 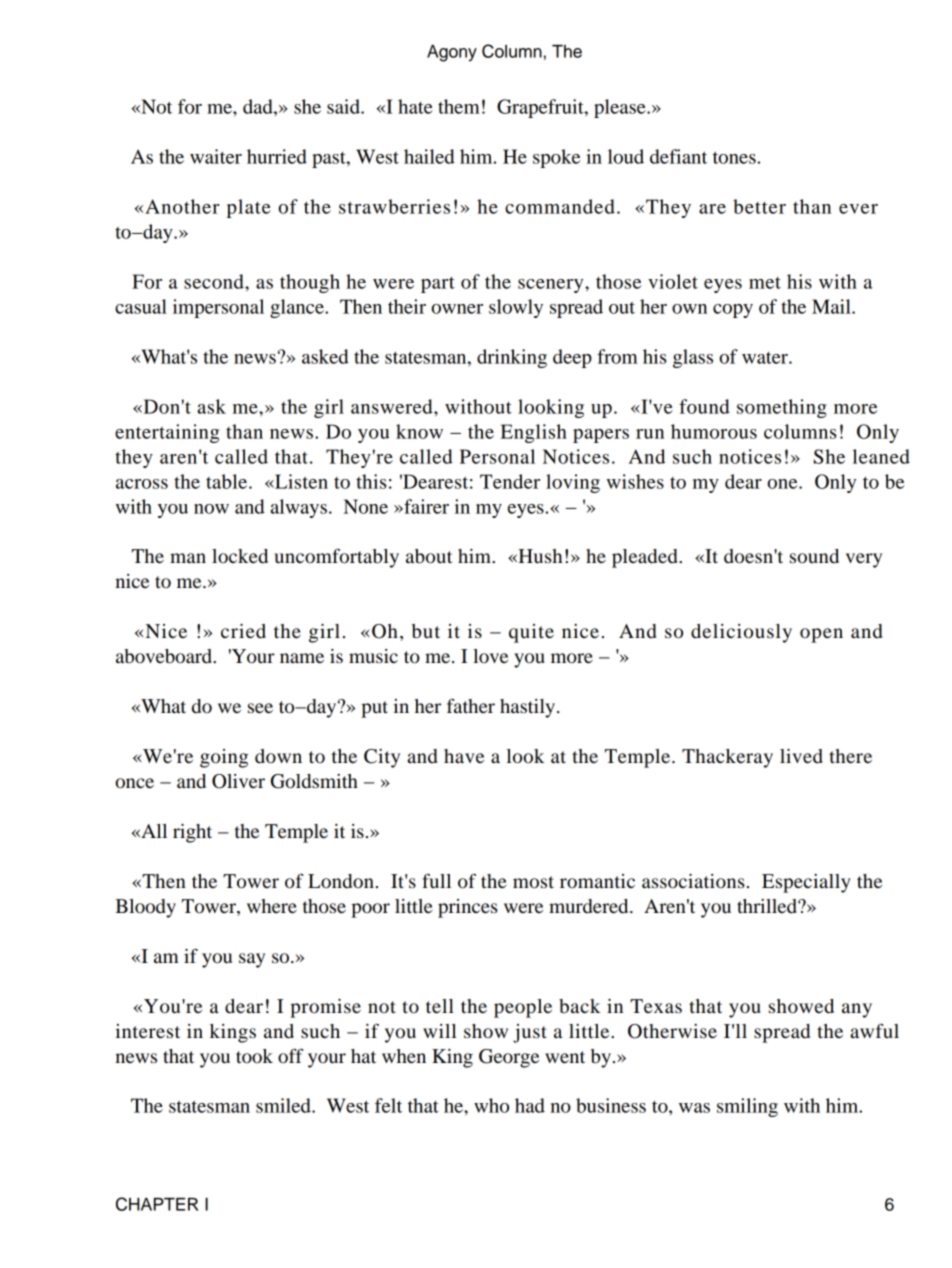 I want to click on CHAPTER, so click(x=157, y=1204).
